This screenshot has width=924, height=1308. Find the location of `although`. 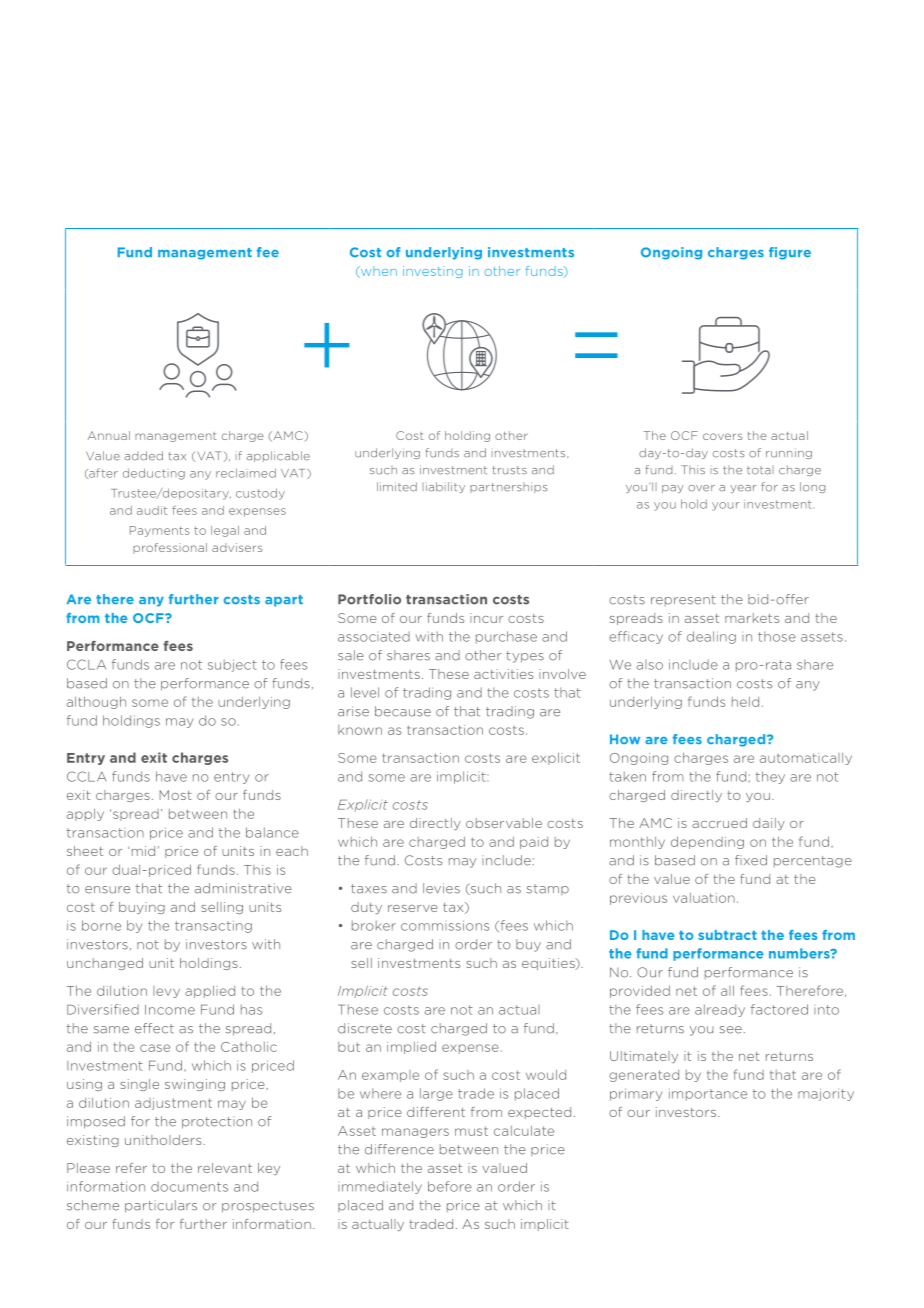

although is located at coordinates (96, 702).
